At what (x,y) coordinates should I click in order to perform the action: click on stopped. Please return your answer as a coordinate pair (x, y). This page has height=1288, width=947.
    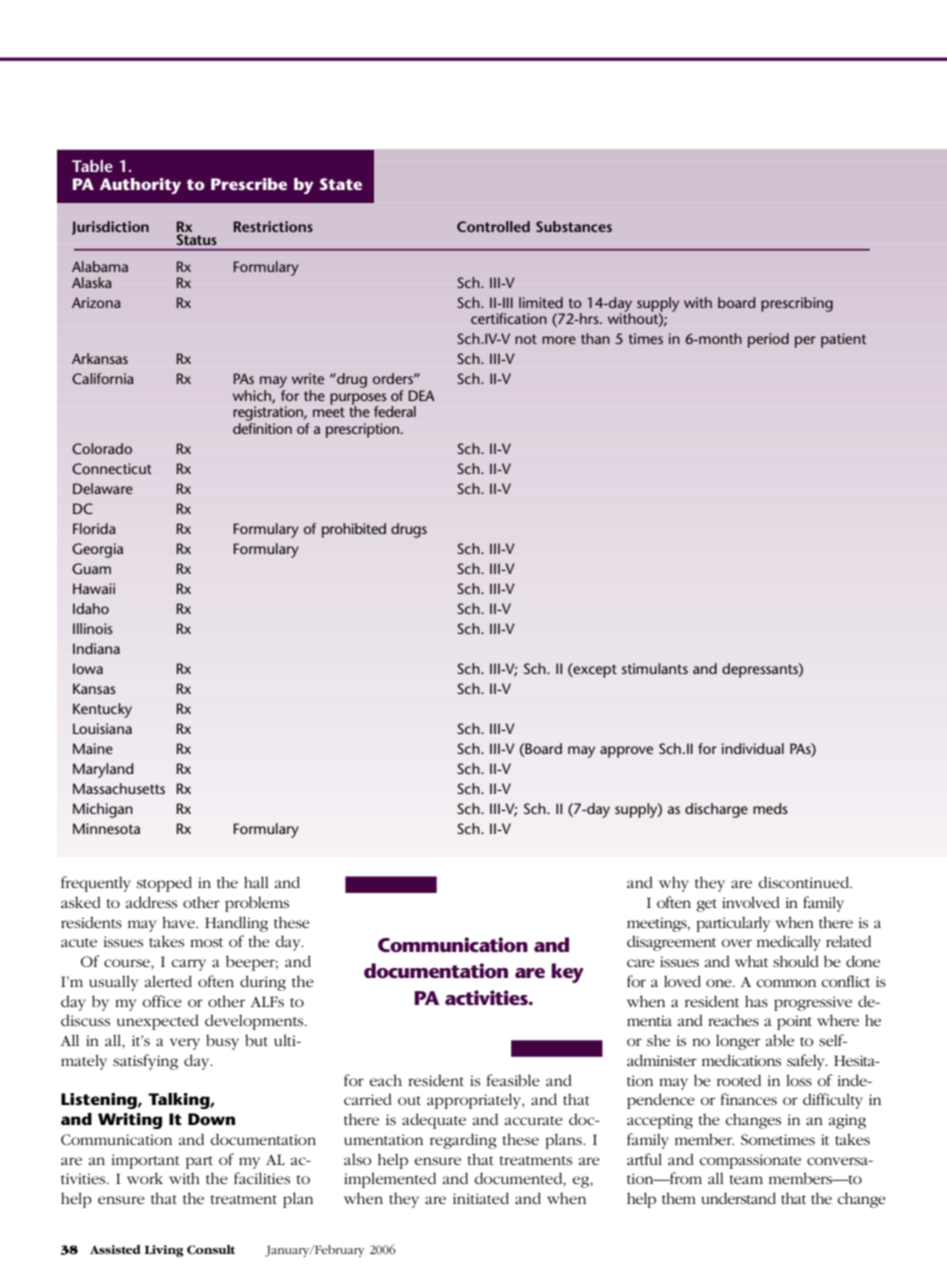
    Looking at the image, I should click on (164, 884).
